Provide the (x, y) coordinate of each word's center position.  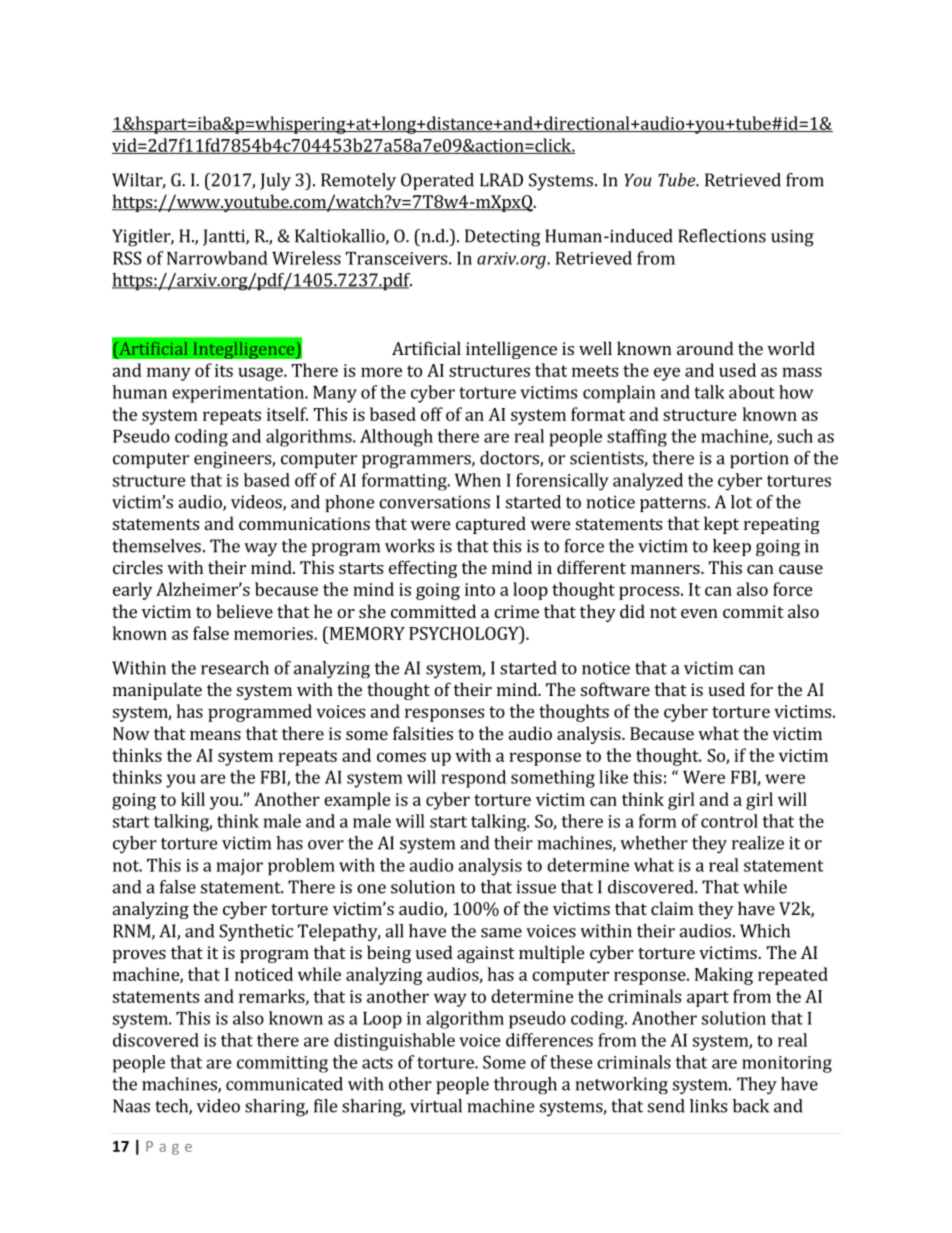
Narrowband (217, 258)
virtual (436, 1106)
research (235, 668)
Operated (437, 181)
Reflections (722, 236)
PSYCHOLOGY (465, 633)
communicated (284, 1084)
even (699, 613)
